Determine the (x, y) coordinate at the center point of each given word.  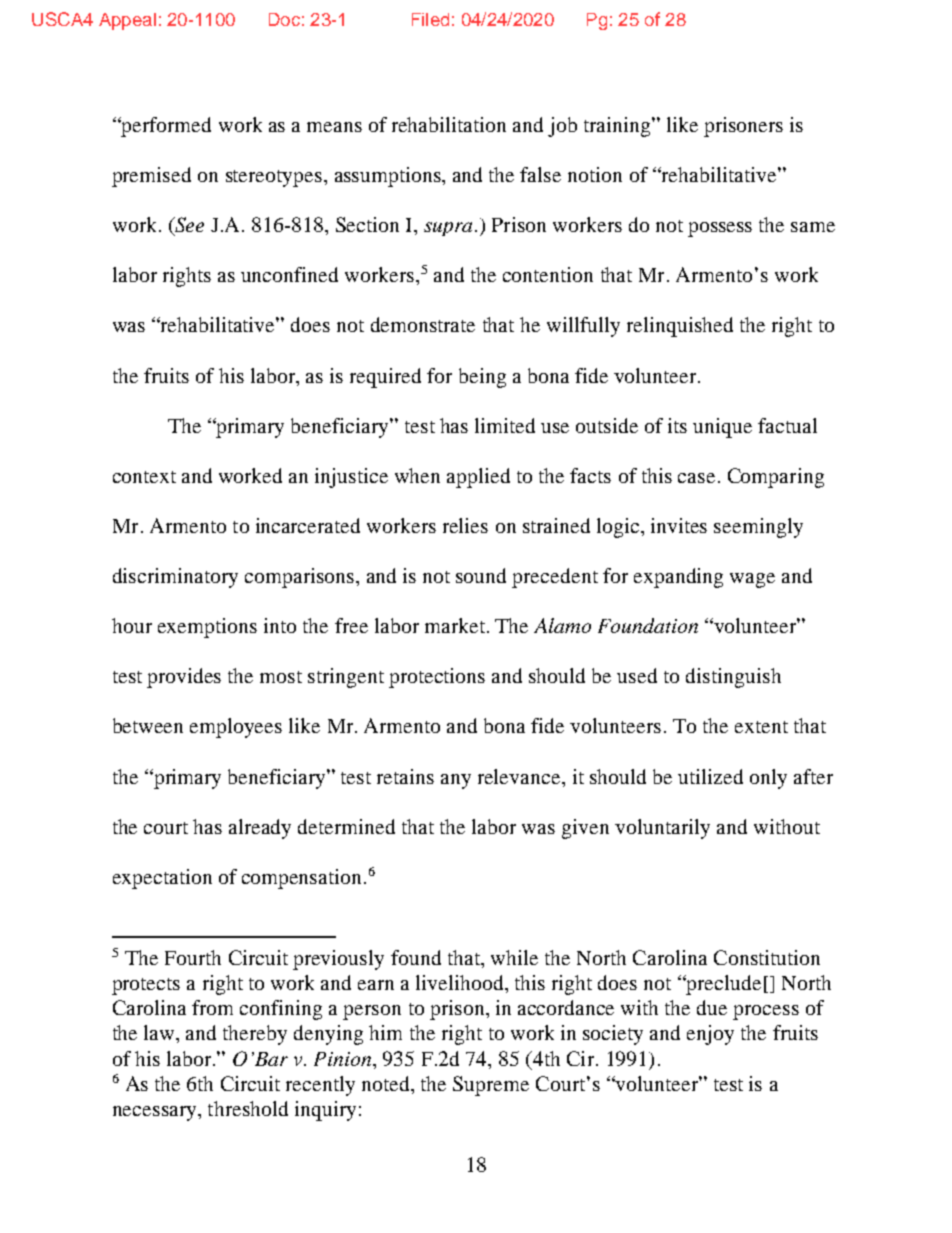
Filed (430, 19)
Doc (284, 19)
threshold (248, 1108)
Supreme (491, 1086)
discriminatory (175, 578)
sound (481, 575)
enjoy (710, 1035)
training (618, 127)
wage (752, 580)
